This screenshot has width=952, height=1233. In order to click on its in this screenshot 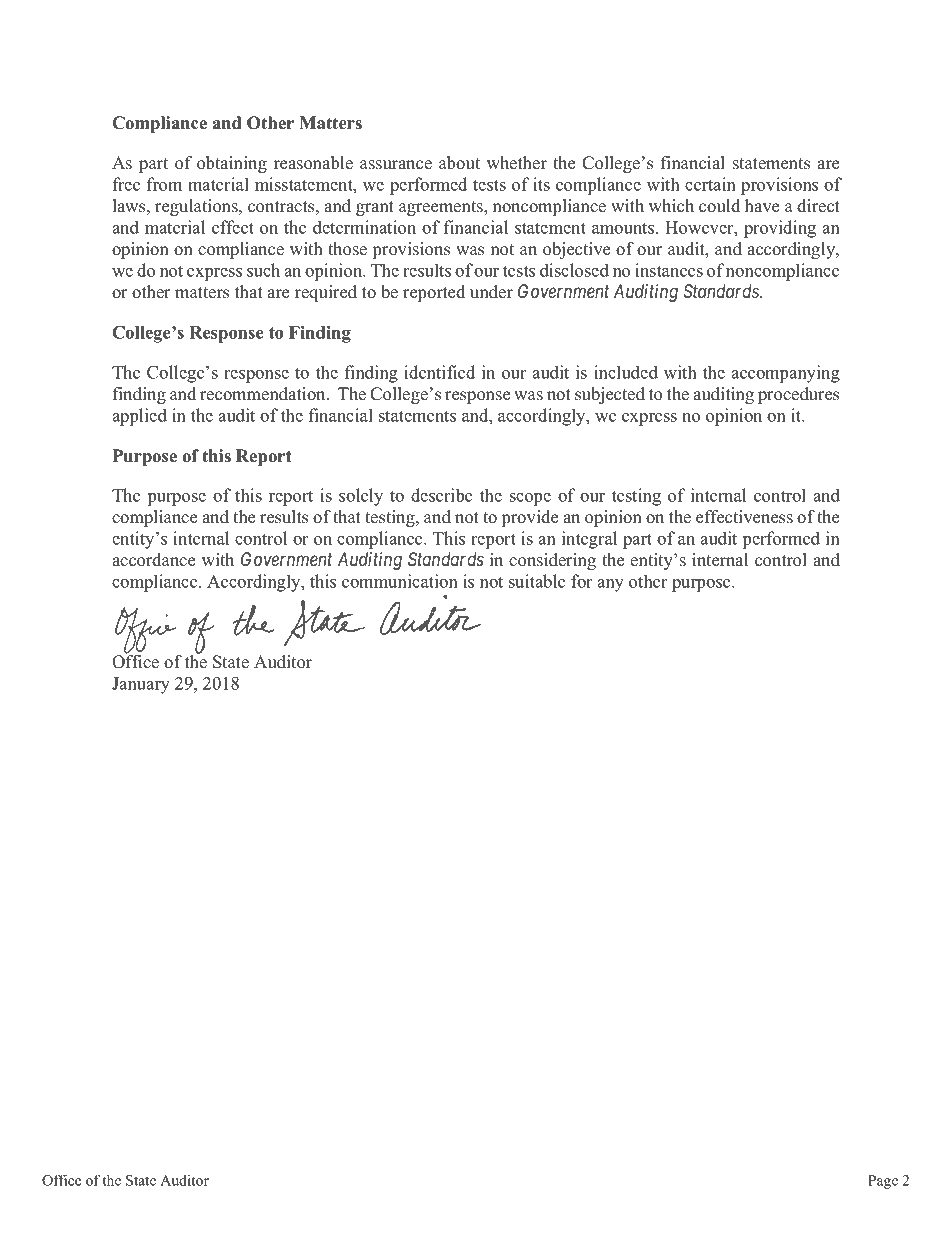, I will do `click(541, 184)`.
